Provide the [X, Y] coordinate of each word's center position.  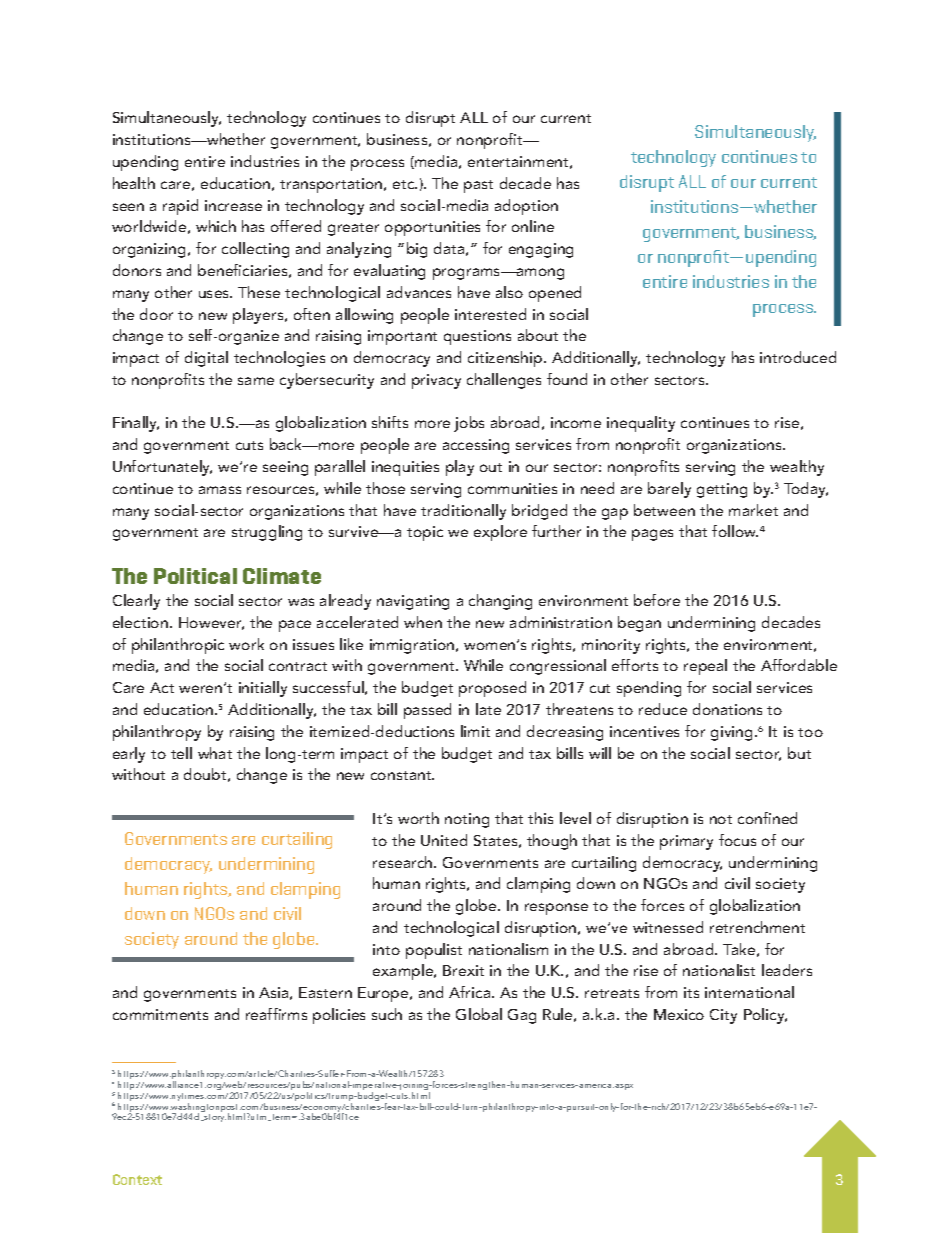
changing [500, 602]
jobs [469, 424]
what [215, 753]
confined [767, 818]
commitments [160, 1014]
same [256, 381]
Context [137, 1179]
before [657, 600]
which [216, 226]
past [478, 186]
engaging [541, 250]
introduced [798, 357]
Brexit [463, 970]
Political [195, 576]
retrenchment [757, 927]
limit [475, 731]
